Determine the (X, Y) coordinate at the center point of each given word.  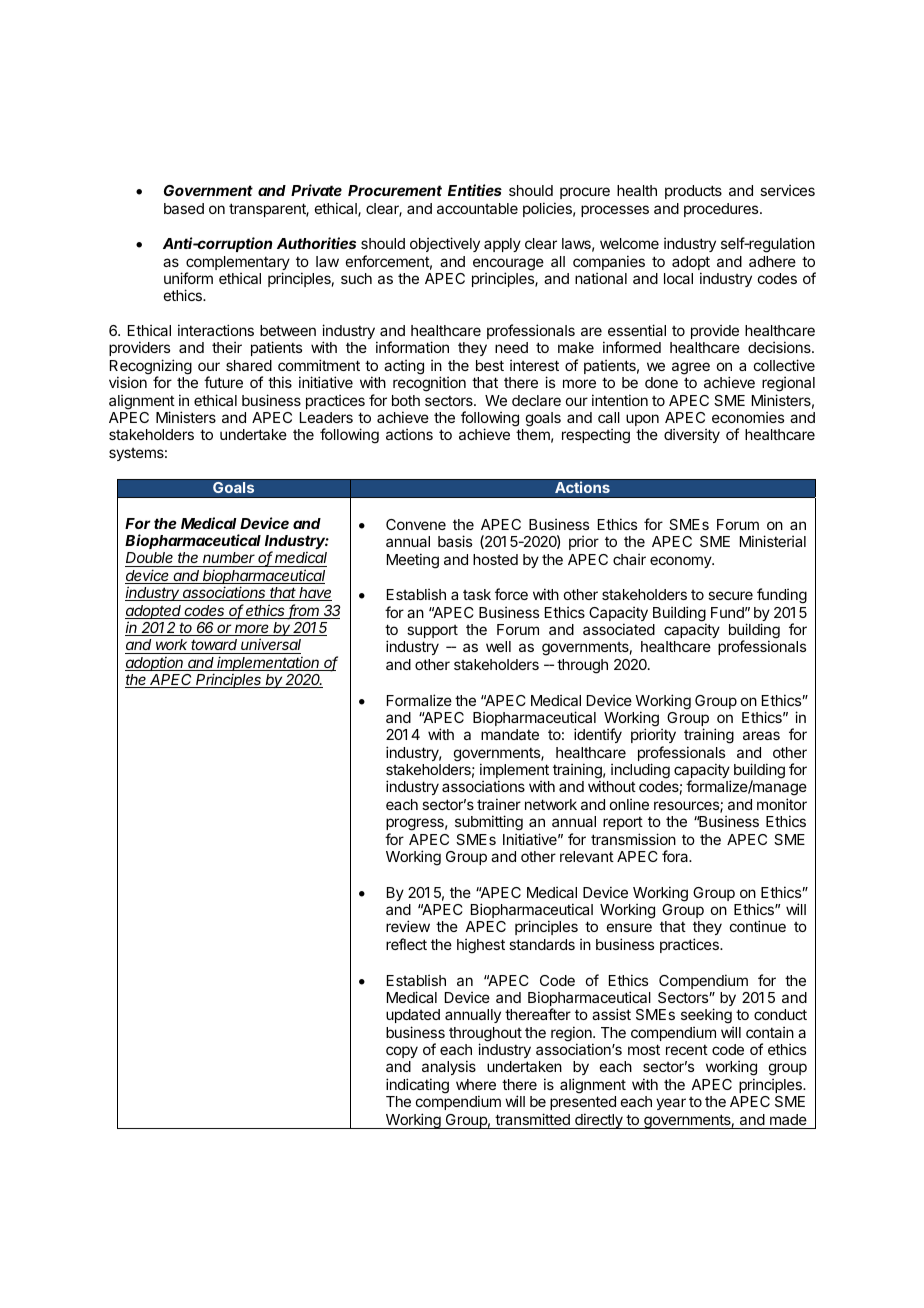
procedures (722, 210)
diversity (692, 435)
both (406, 400)
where (476, 1084)
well (498, 646)
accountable (477, 208)
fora (676, 856)
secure (730, 595)
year (671, 1104)
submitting (489, 823)
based (184, 208)
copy (402, 1052)
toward (215, 646)
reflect (406, 944)
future (223, 382)
